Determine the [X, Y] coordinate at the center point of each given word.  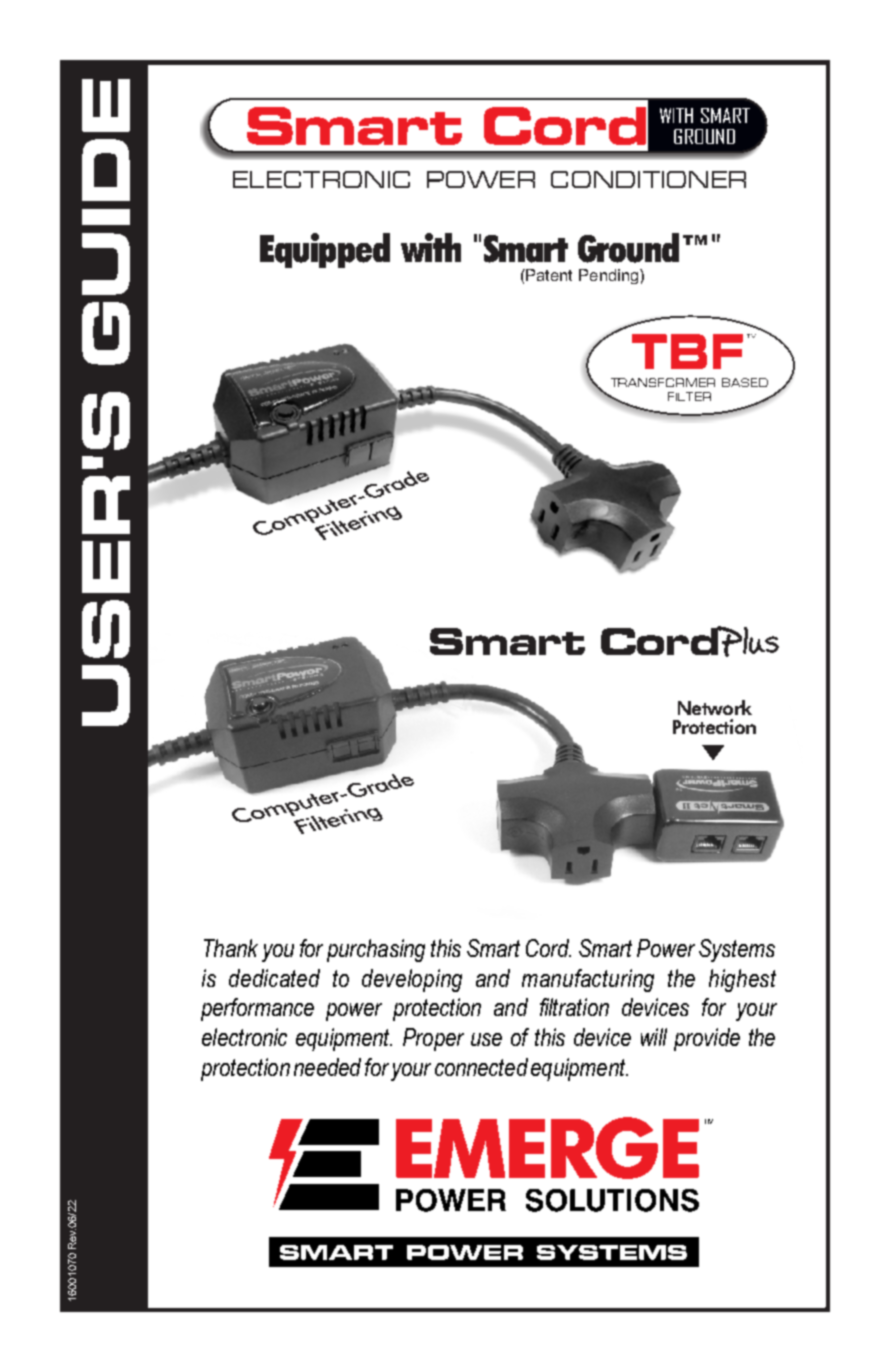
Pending [610, 276]
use [486, 1039]
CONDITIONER [648, 179]
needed [327, 1067]
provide [707, 1039]
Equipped [325, 250]
